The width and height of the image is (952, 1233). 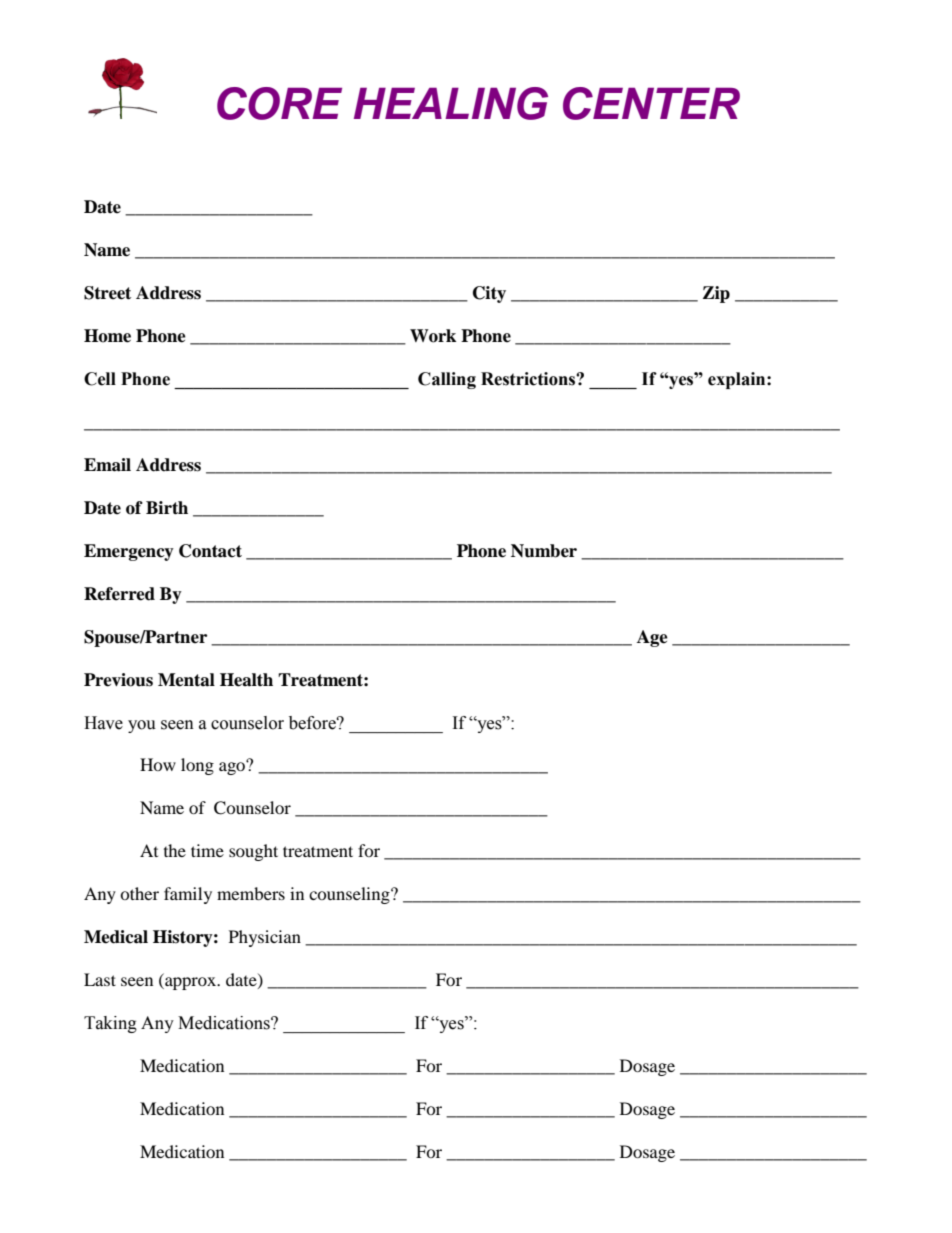 What do you see at coordinates (433, 336) in the image?
I see `Work` at bounding box center [433, 336].
